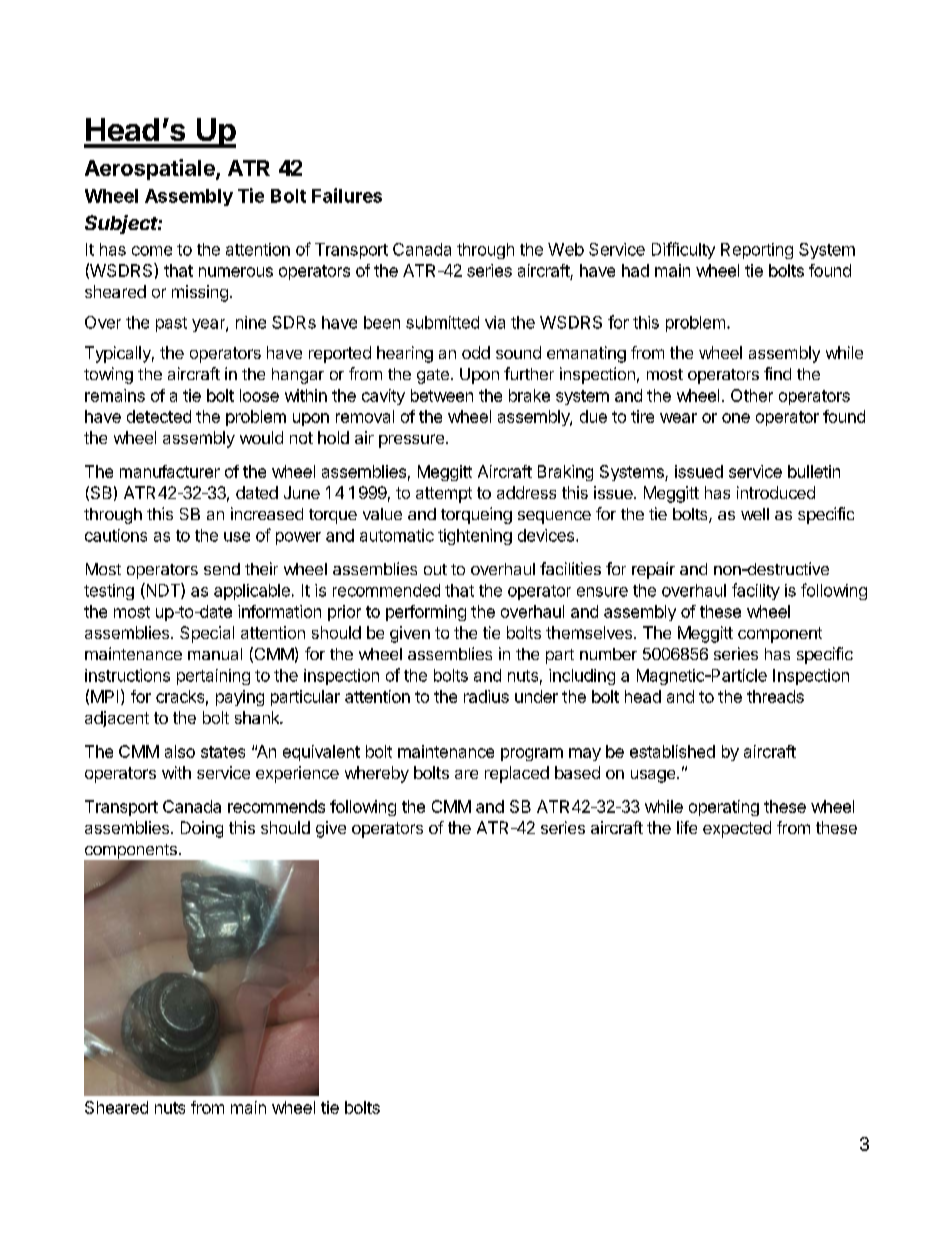 The height and width of the image is (1233, 952). I want to click on manual, so click(215, 654).
